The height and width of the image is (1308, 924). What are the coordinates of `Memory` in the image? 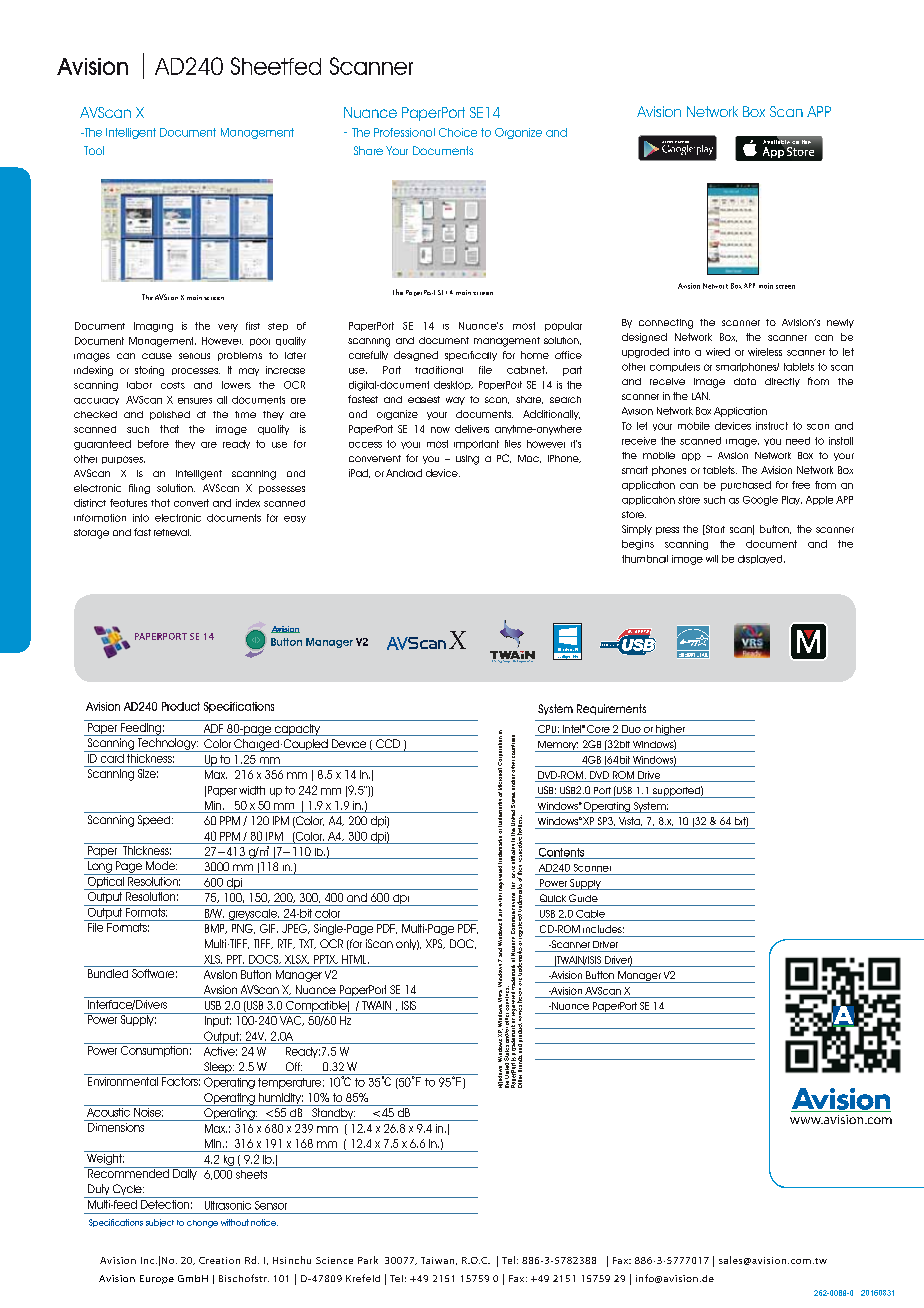 It's located at (557, 746).
